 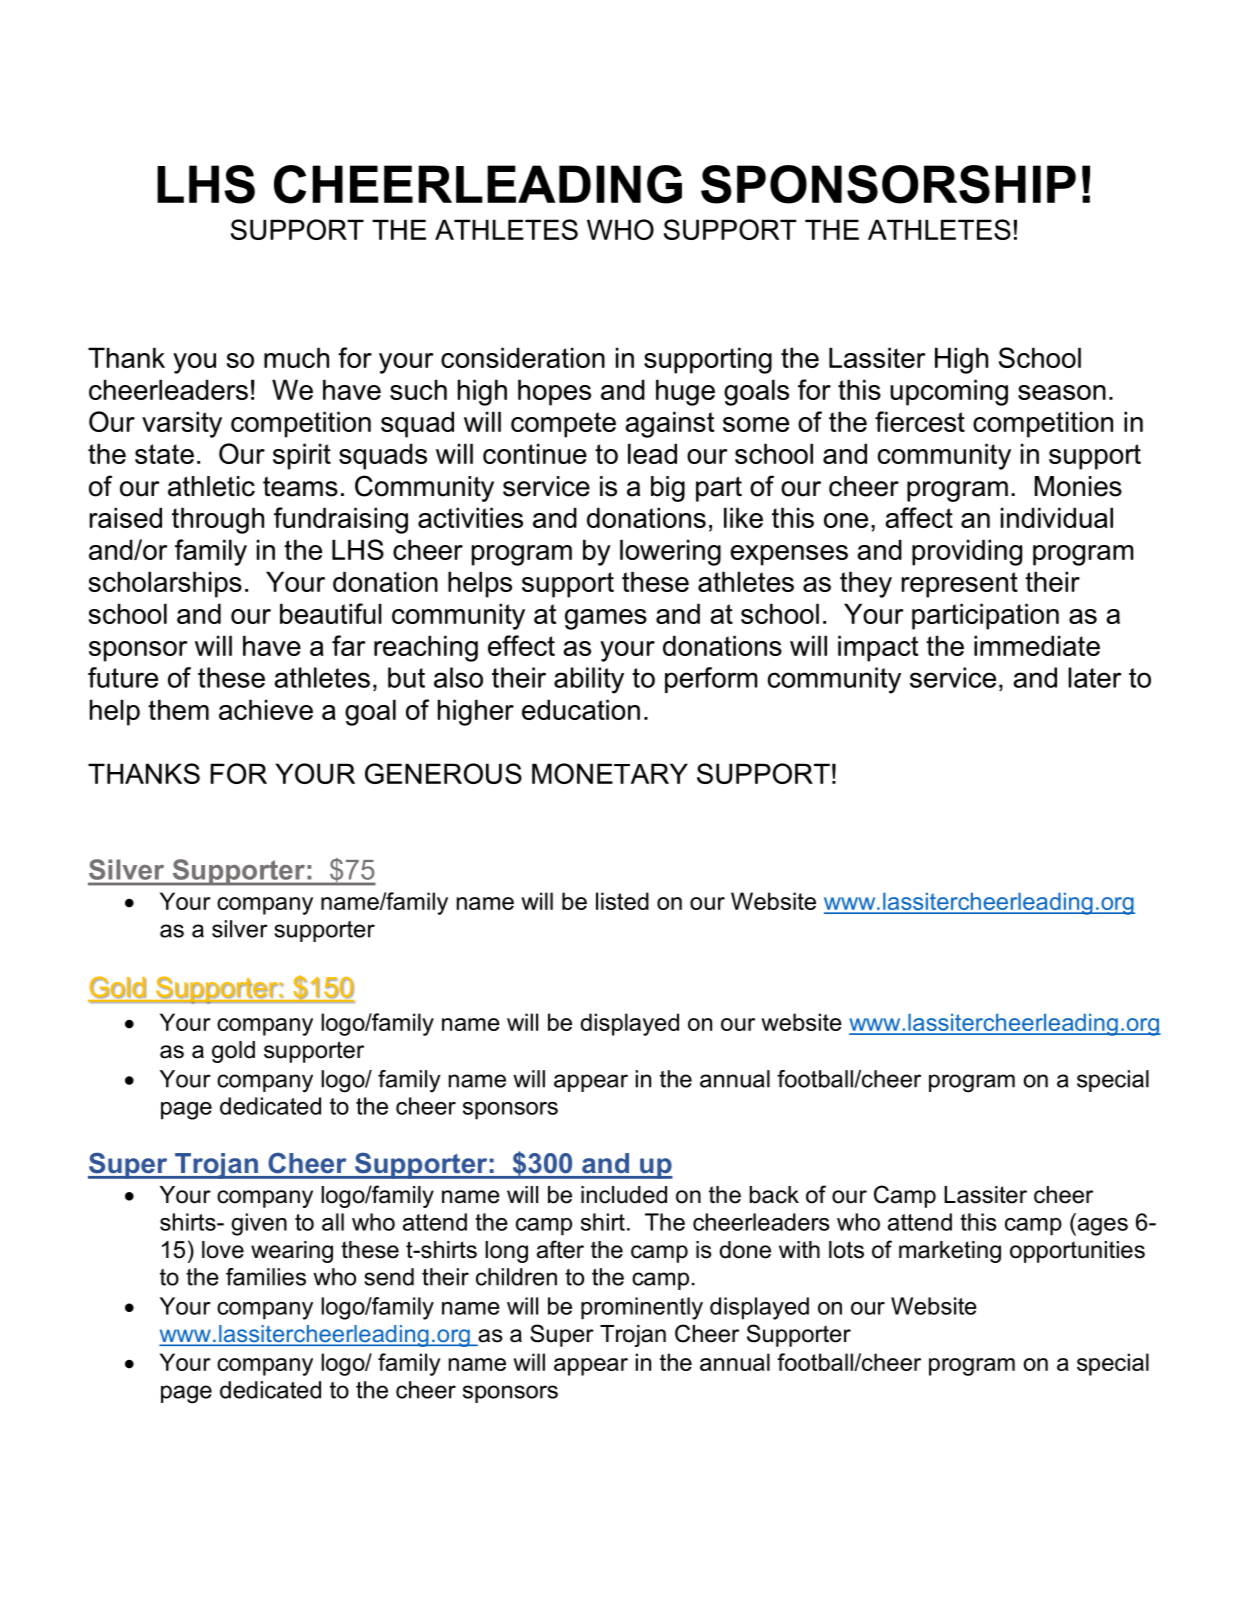 I want to click on hopes, so click(x=554, y=392).
